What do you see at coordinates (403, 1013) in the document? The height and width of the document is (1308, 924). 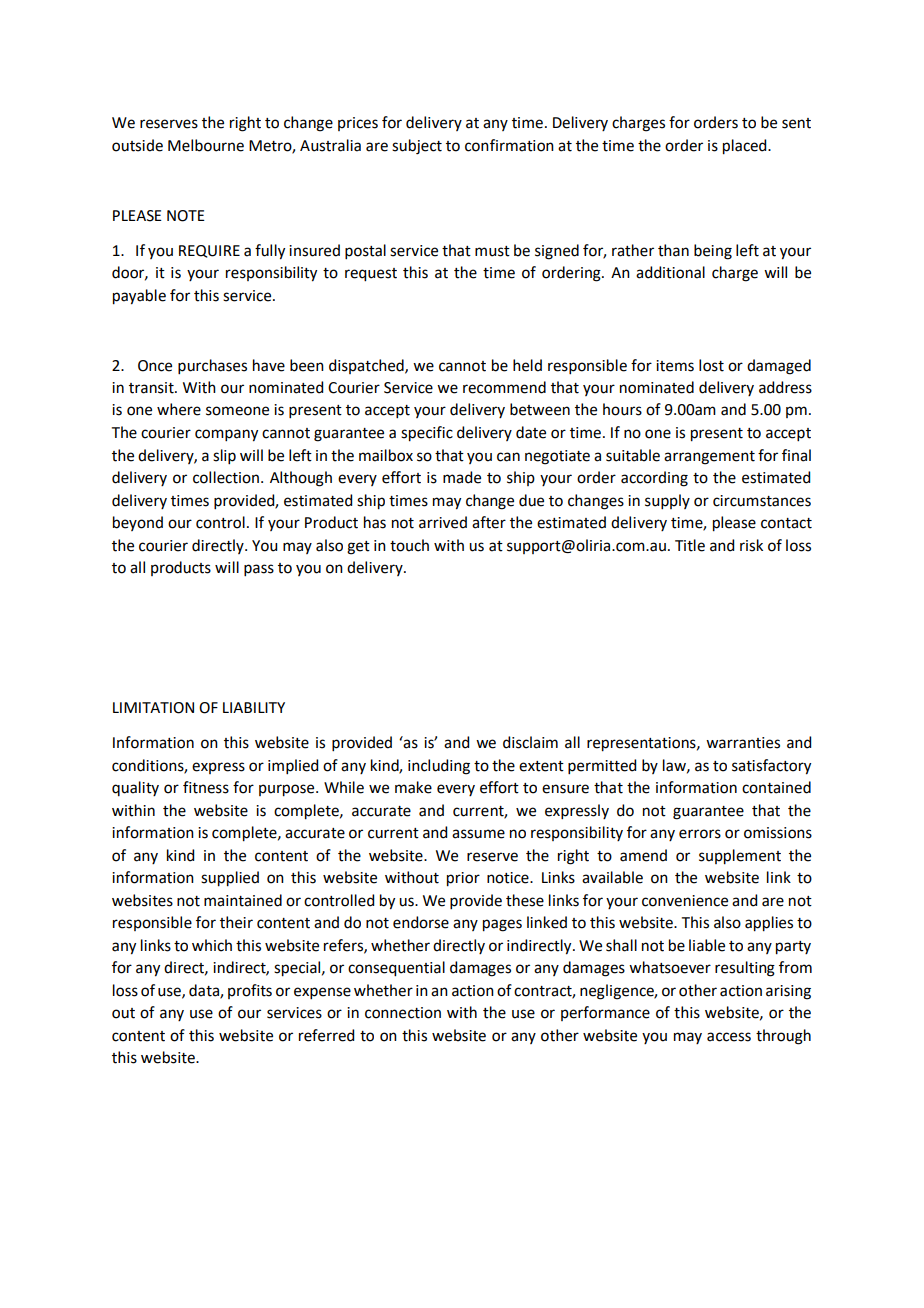 I see `connection` at bounding box center [403, 1013].
